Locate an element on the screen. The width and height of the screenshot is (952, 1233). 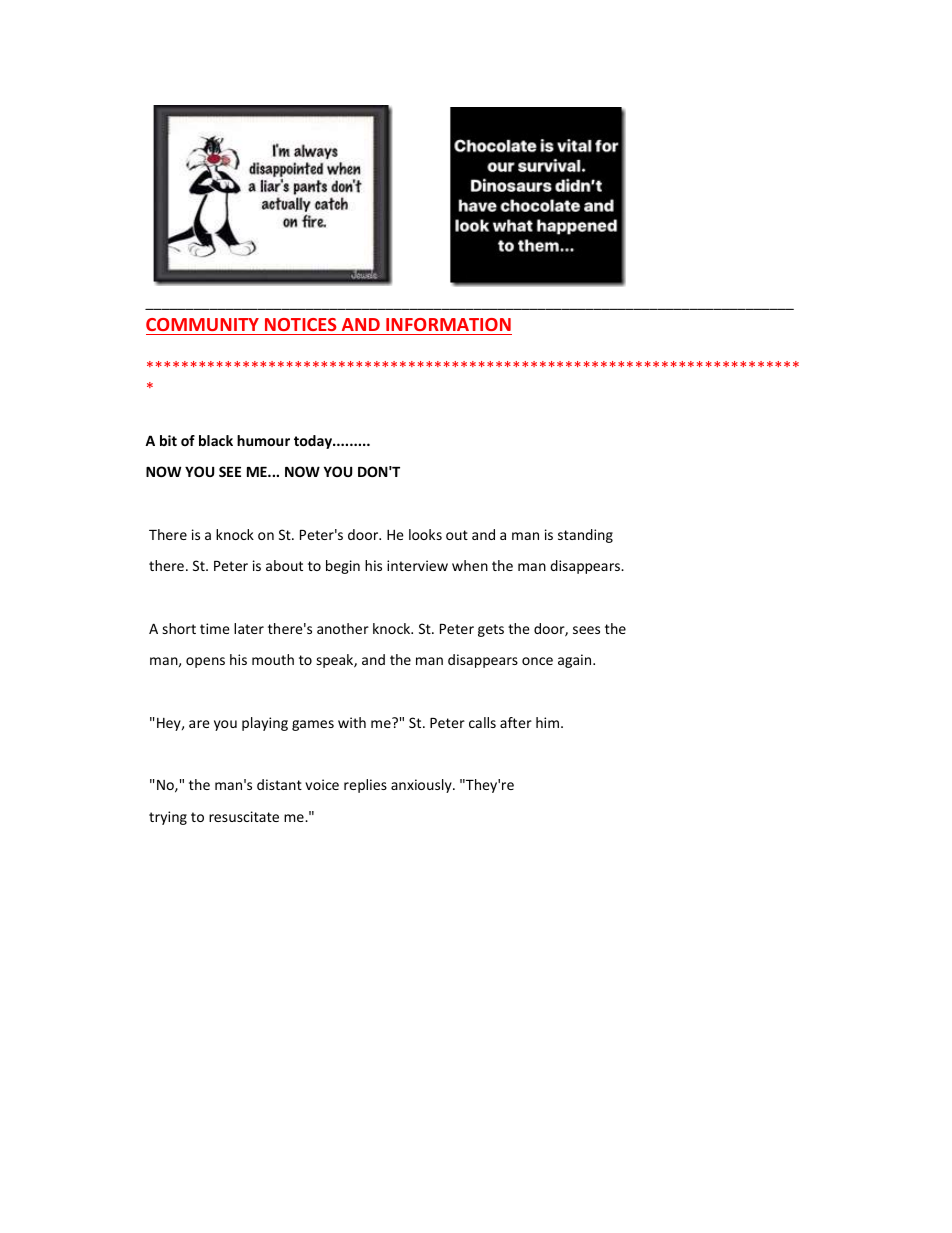
when is located at coordinates (470, 565).
